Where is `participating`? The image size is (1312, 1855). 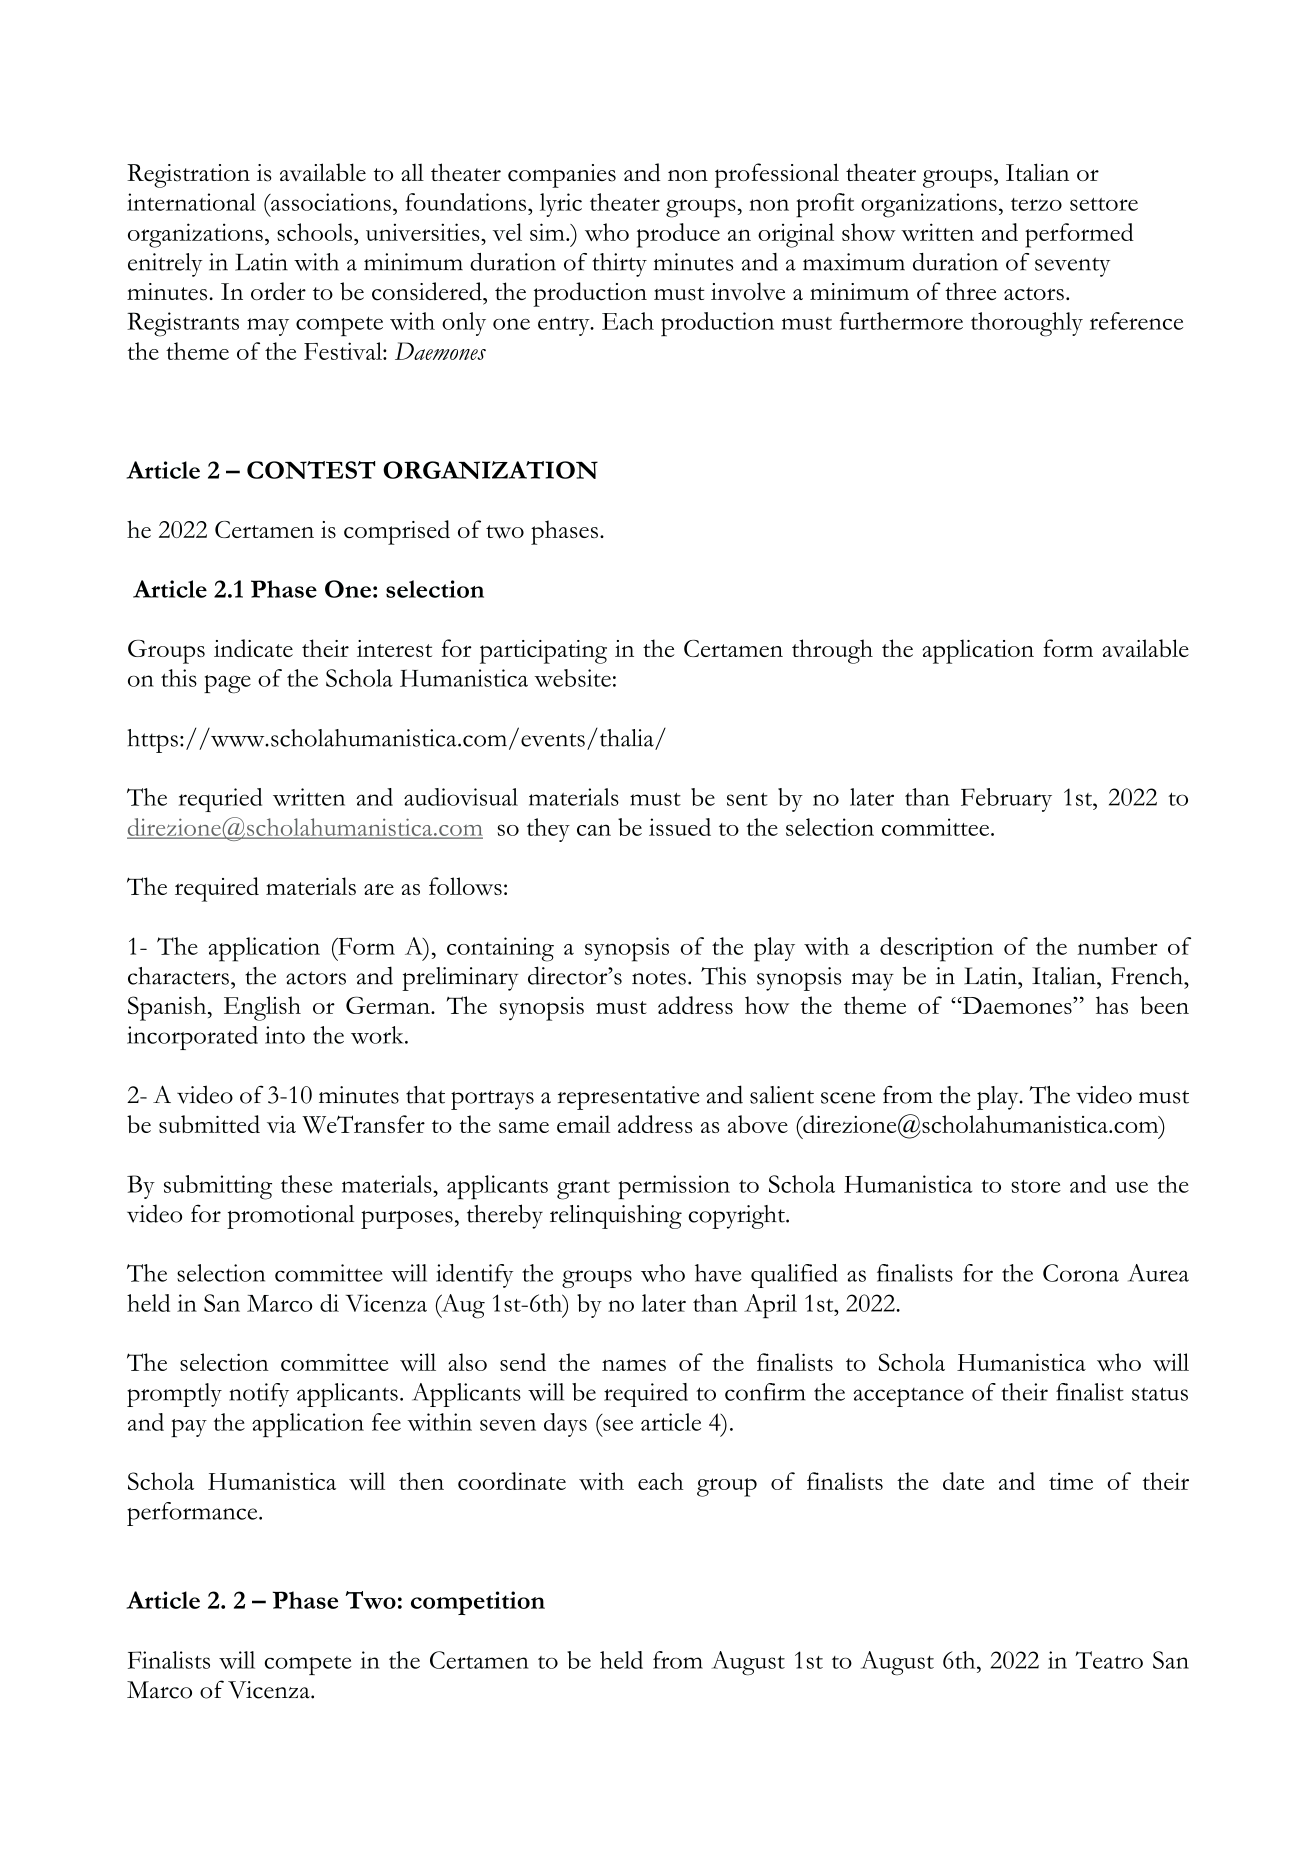
participating is located at coordinates (543, 652).
